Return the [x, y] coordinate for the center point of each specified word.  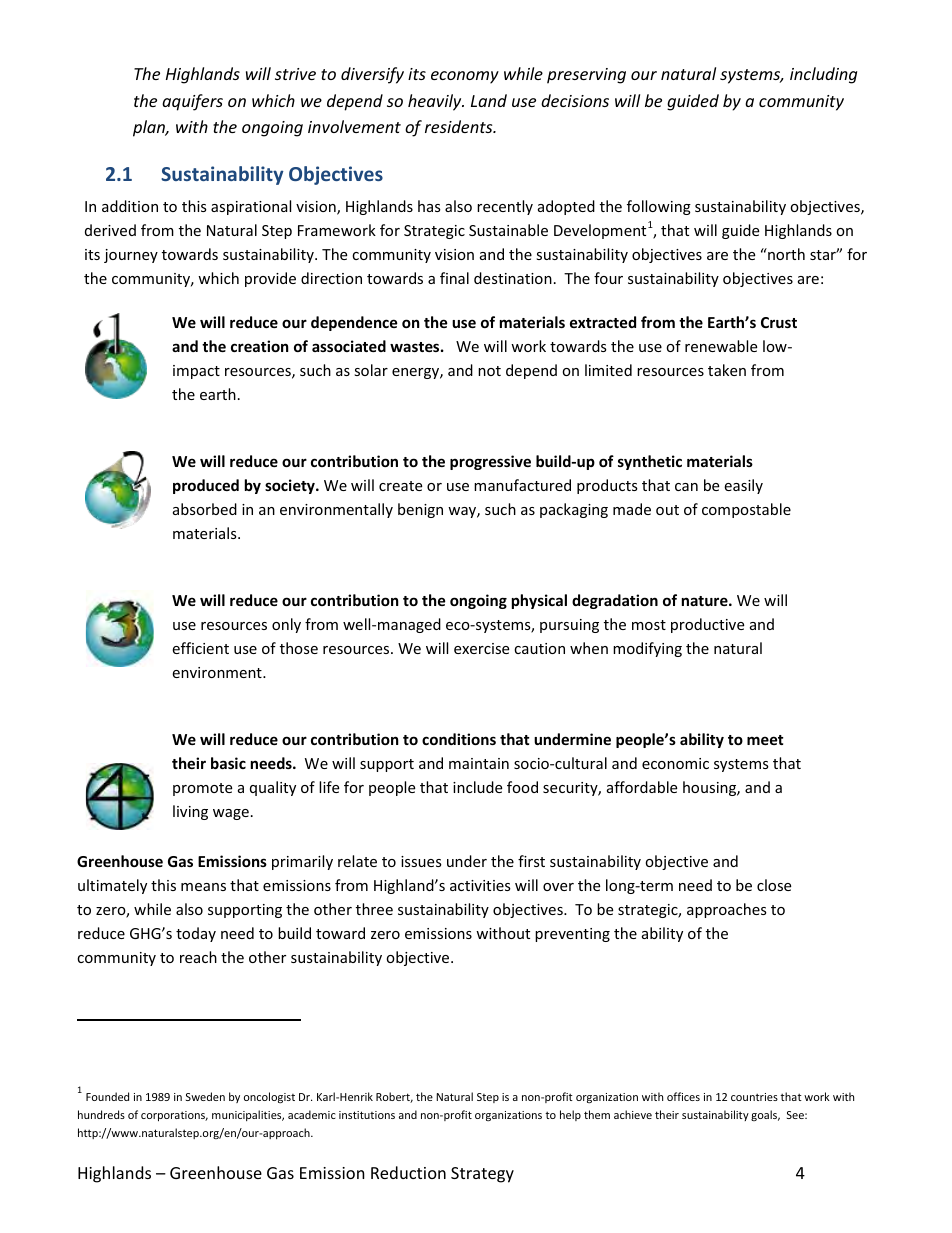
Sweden [205, 1096]
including [823, 75]
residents [460, 126]
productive [707, 625]
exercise [481, 648]
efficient [200, 648]
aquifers [192, 102]
